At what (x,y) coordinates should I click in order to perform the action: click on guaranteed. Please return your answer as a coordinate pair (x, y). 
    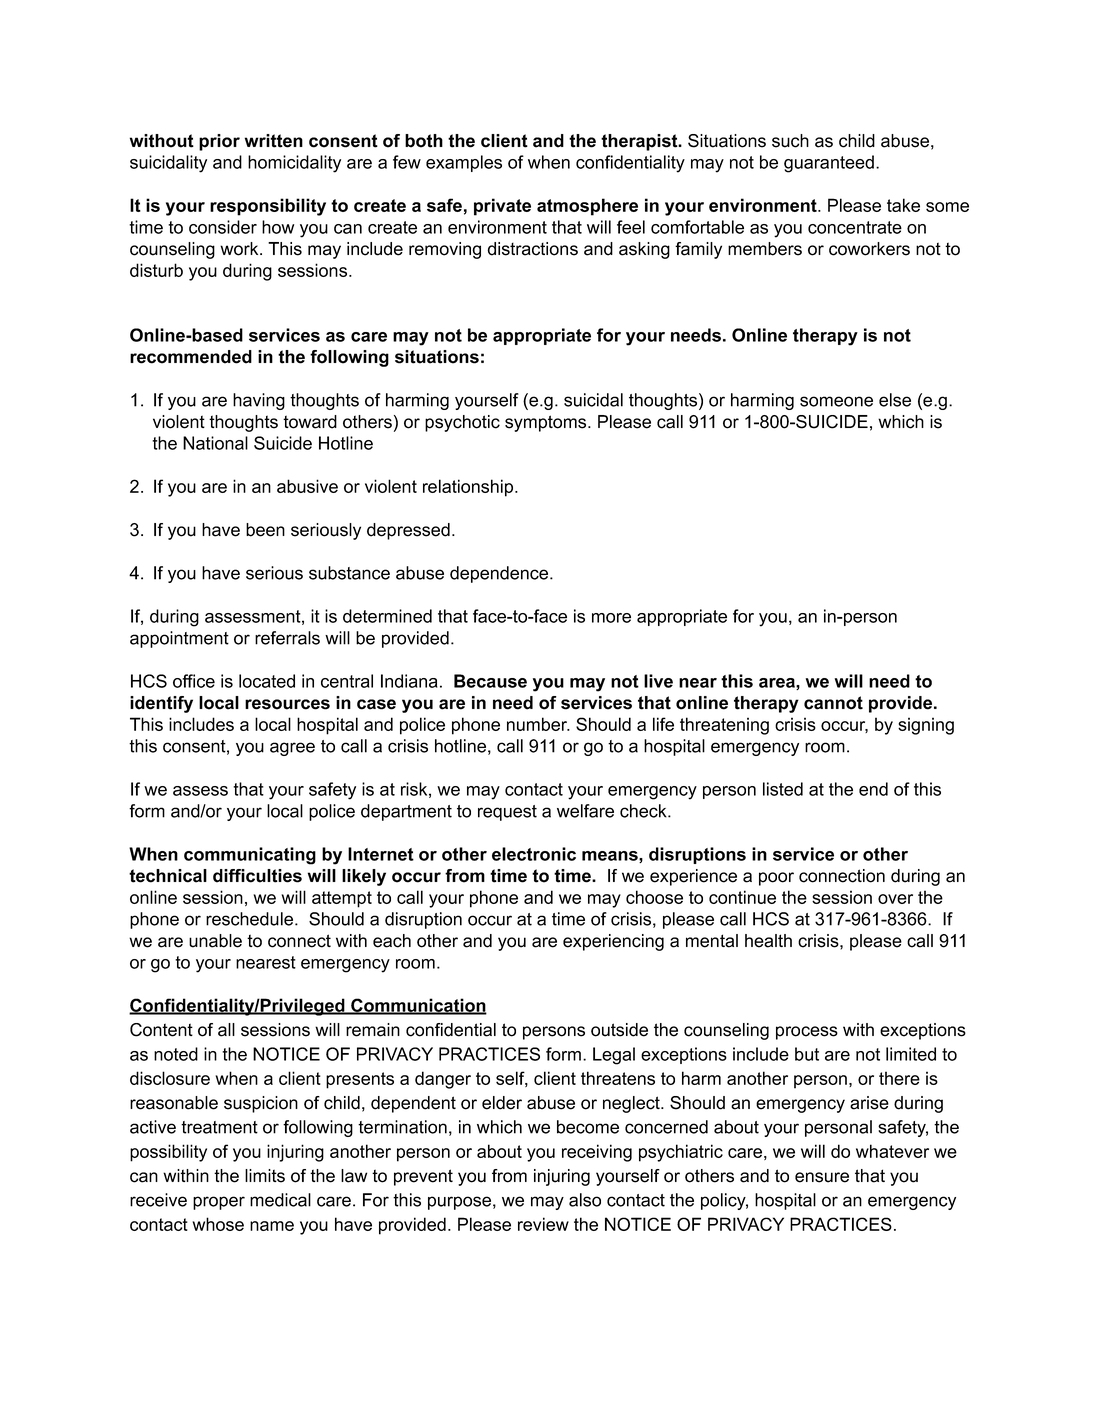
    Looking at the image, I should click on (829, 164).
